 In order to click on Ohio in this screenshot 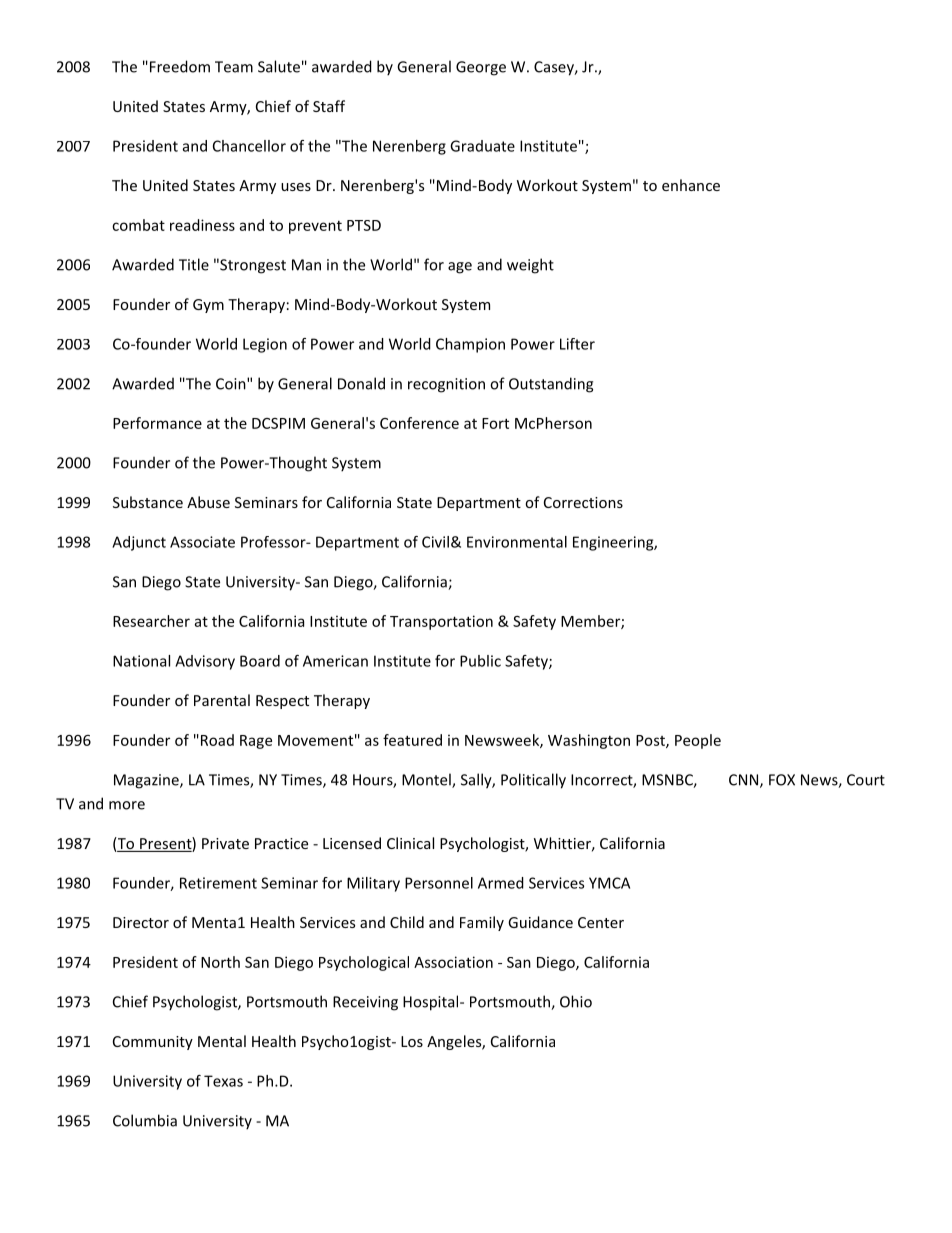, I will do `click(576, 1001)`.
